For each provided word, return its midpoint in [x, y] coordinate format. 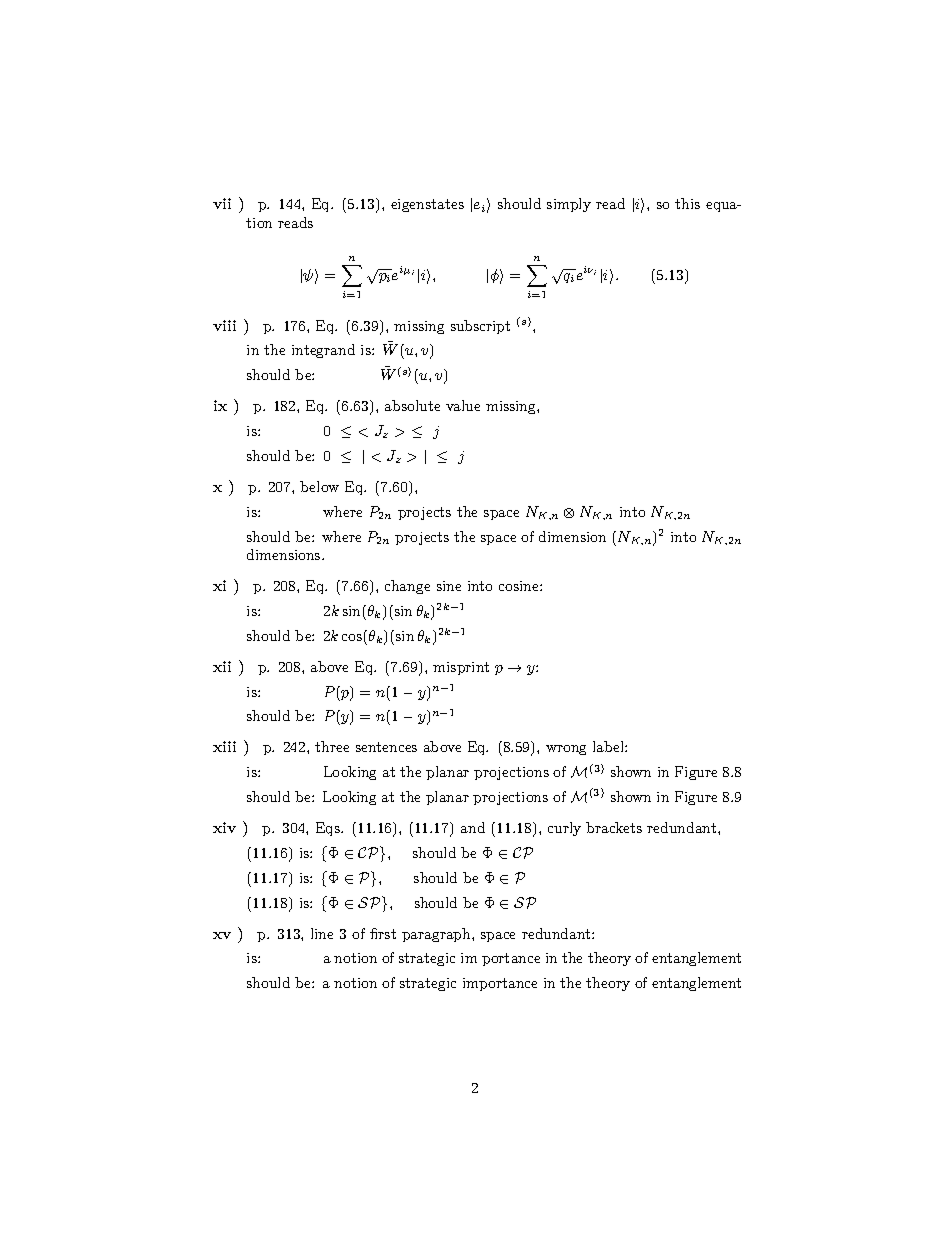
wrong [566, 750]
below [319, 486]
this [687, 203]
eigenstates [427, 205]
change [407, 587]
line [322, 933]
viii [224, 325]
